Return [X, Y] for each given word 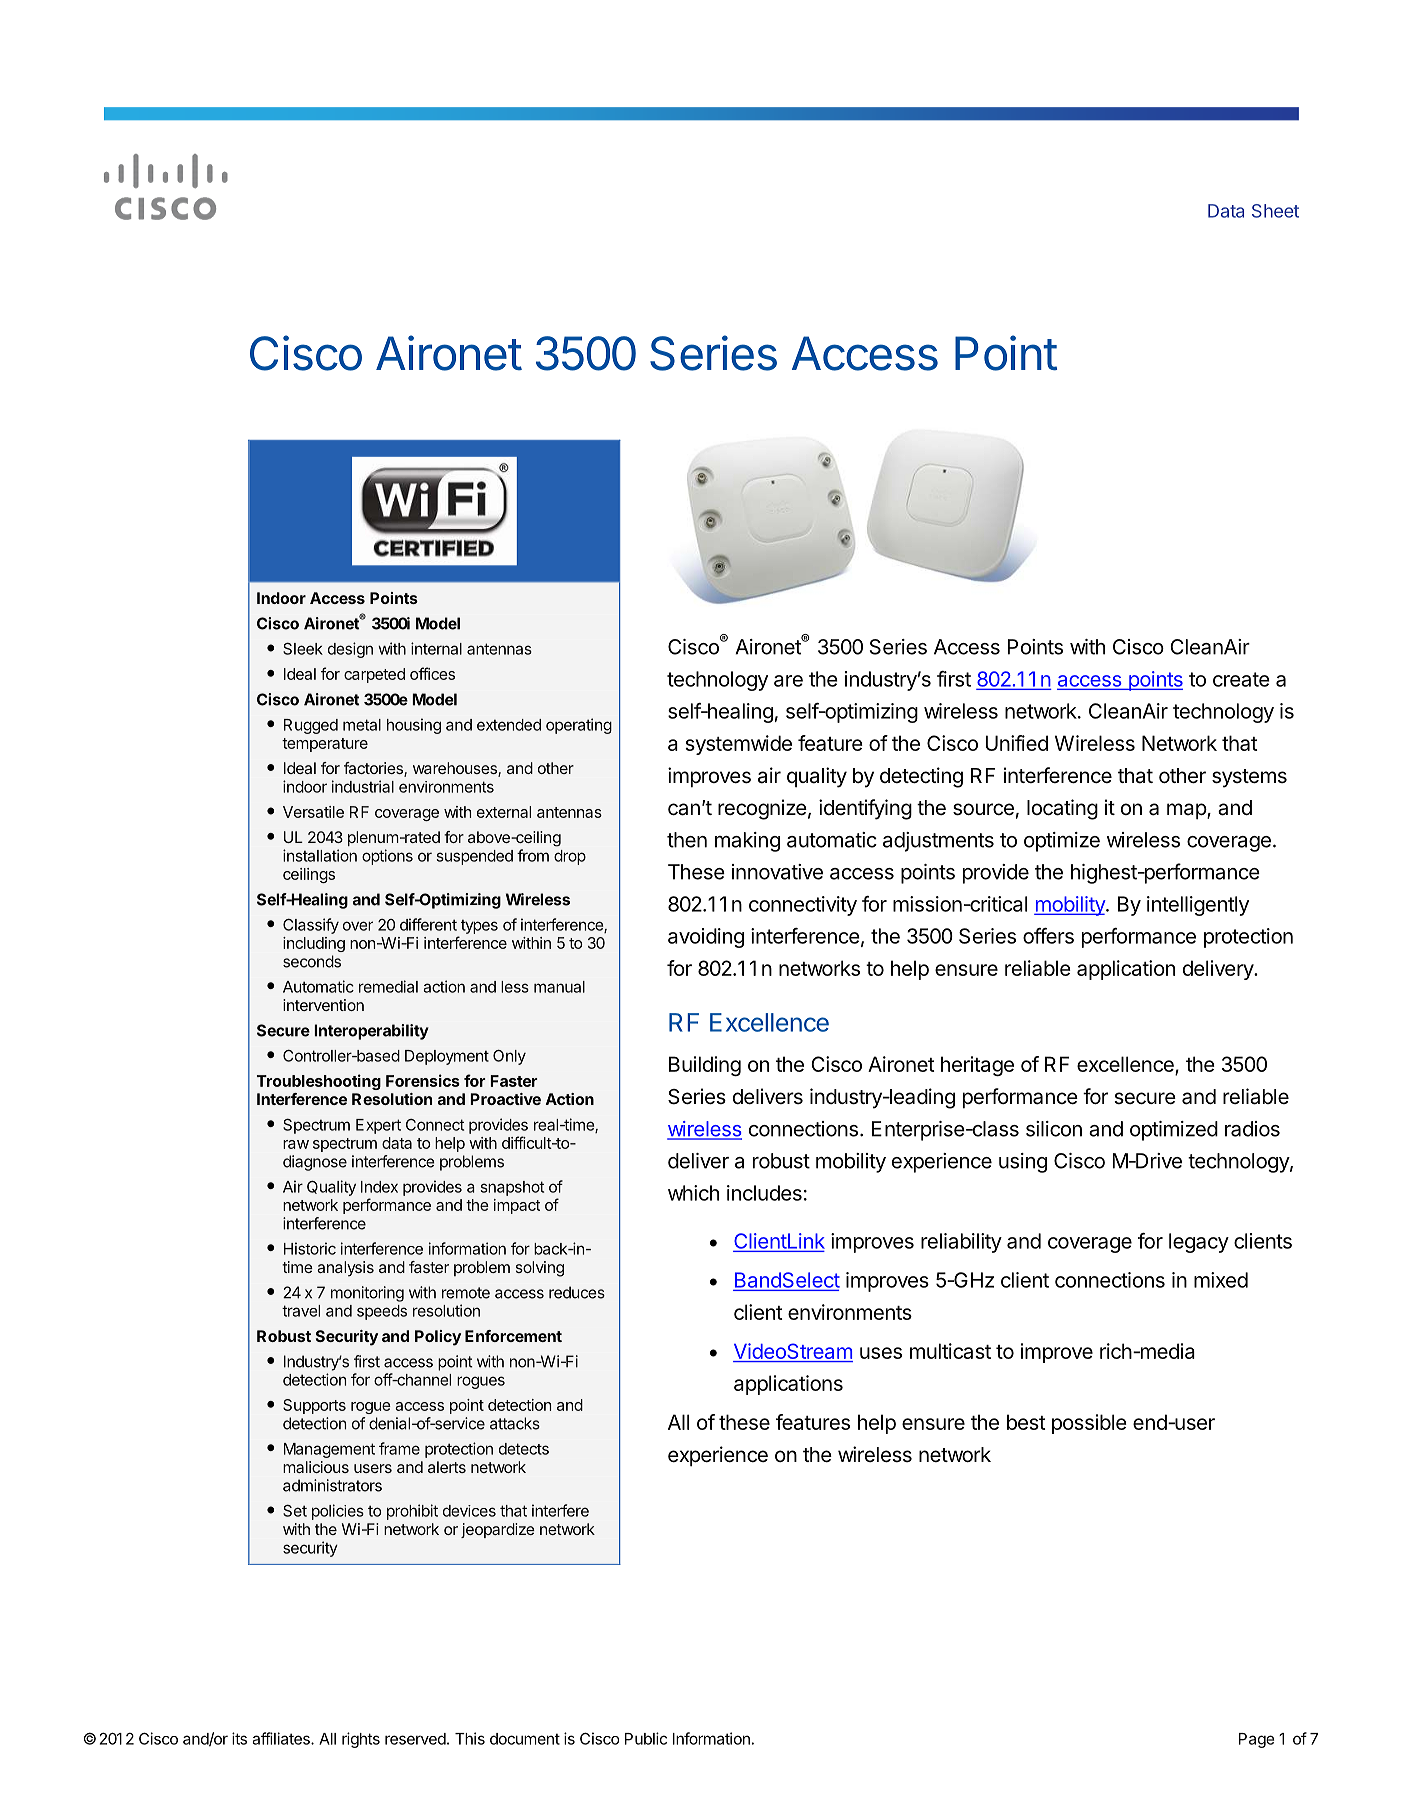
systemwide [738, 745]
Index [379, 1187]
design [350, 650]
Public [646, 1738]
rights [361, 1740]
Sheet [1275, 211]
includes [764, 1193]
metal [362, 725]
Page [1256, 1740]
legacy [1199, 1243]
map [1187, 811]
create [1241, 679]
